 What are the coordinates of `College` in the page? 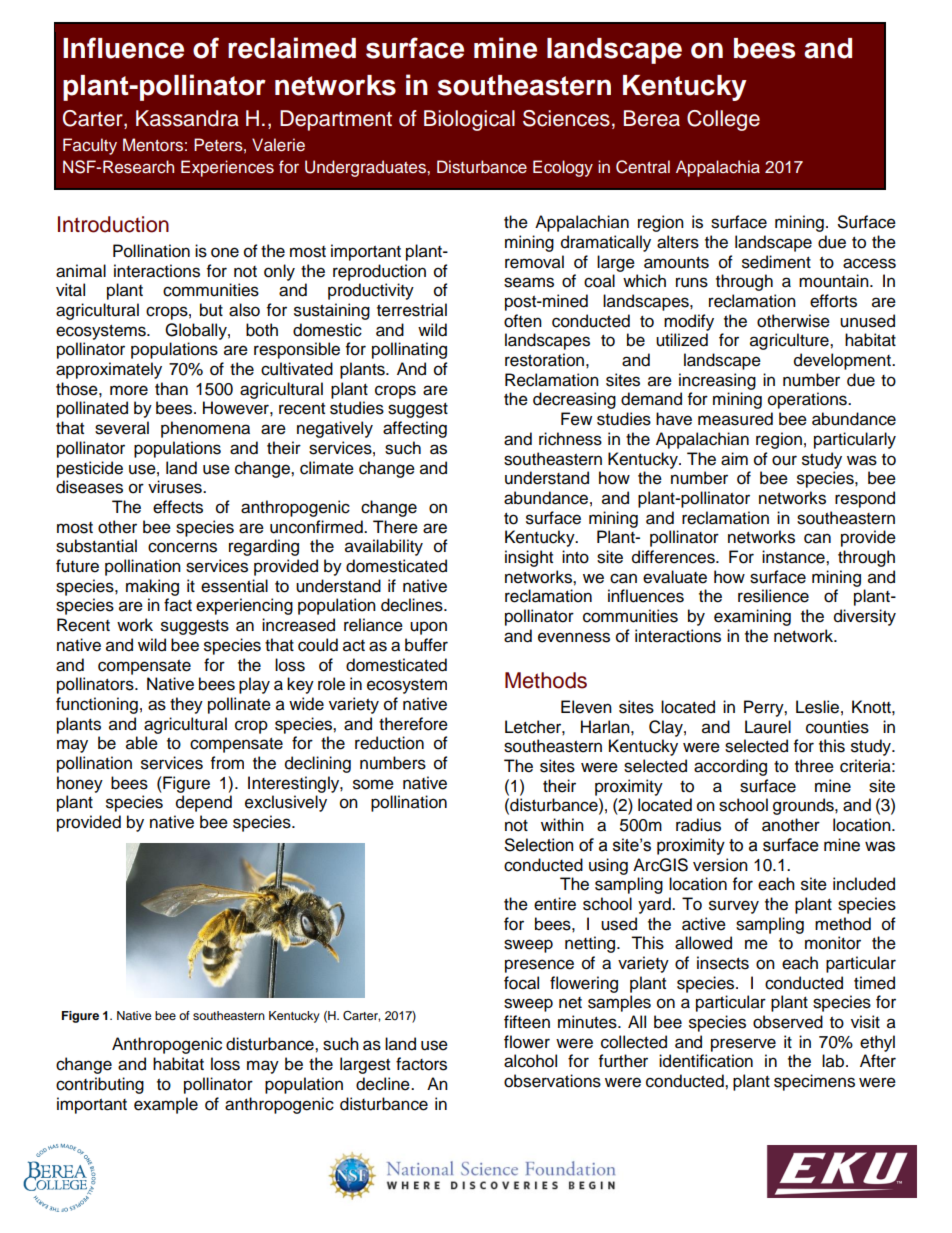 It's located at (723, 120).
